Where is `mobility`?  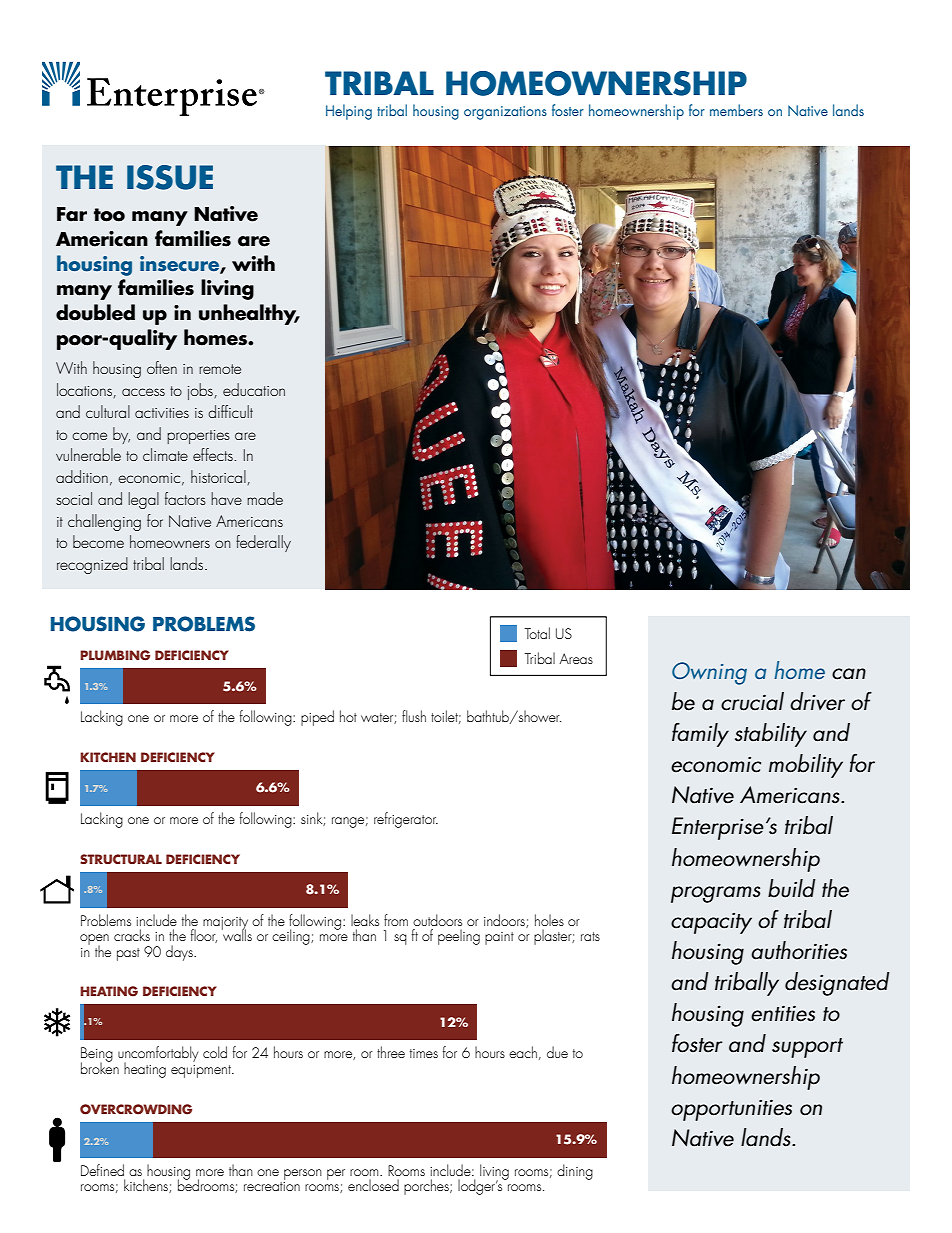
mobility is located at coordinates (806, 766).
